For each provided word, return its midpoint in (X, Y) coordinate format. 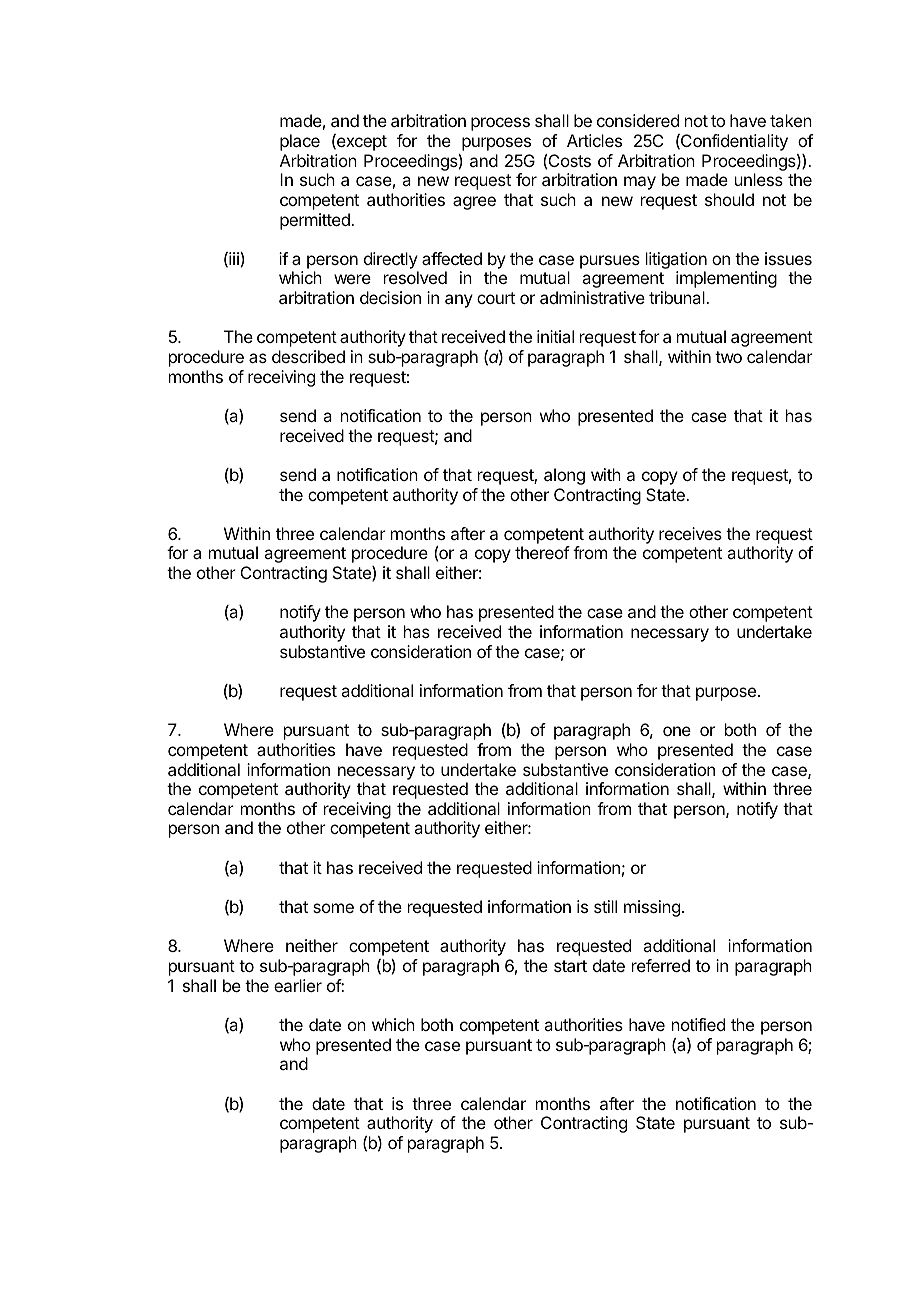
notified (698, 1024)
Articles (594, 140)
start (570, 966)
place (300, 142)
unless (759, 179)
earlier (298, 985)
